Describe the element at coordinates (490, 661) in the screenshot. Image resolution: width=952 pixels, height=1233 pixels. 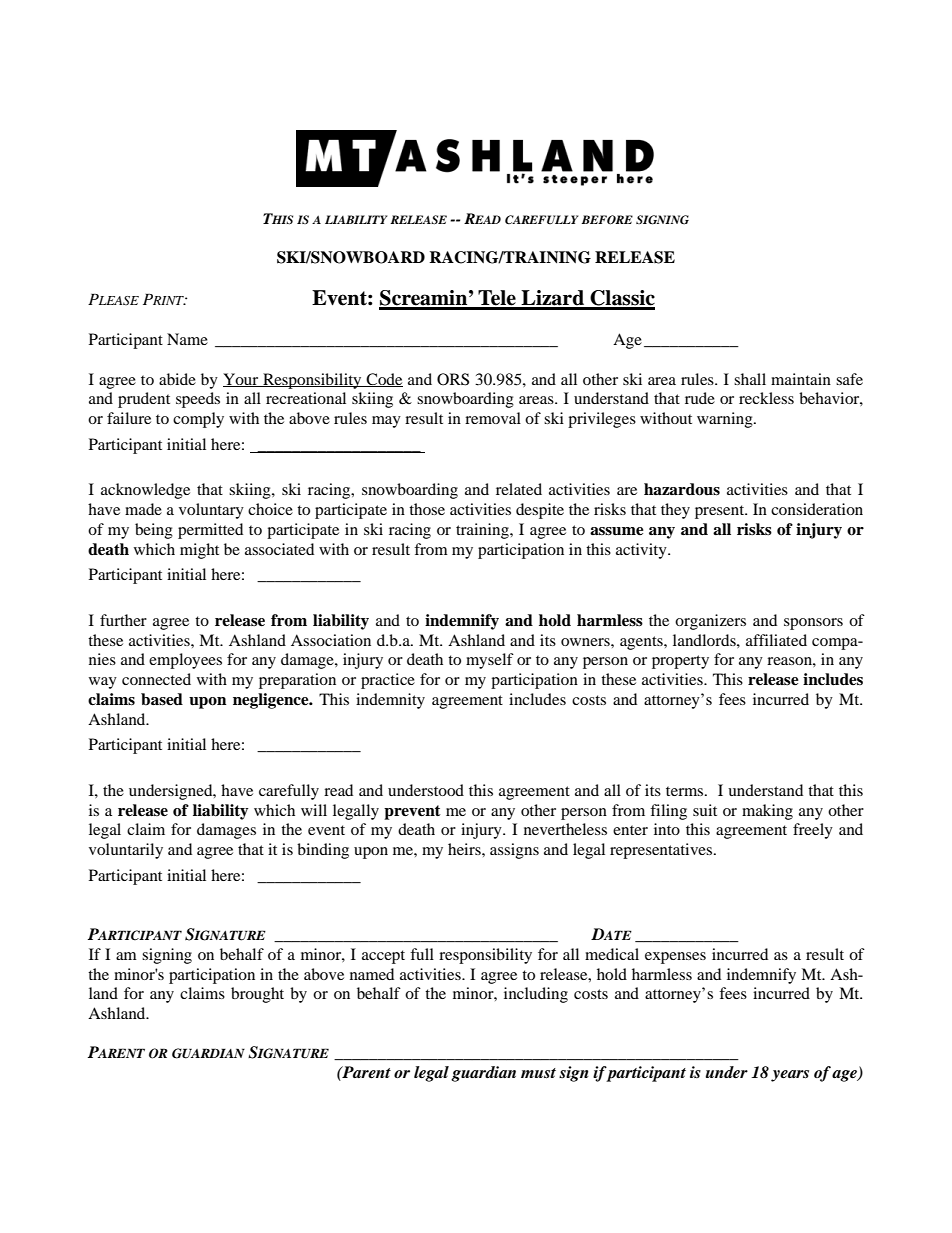
I see `myself` at that location.
